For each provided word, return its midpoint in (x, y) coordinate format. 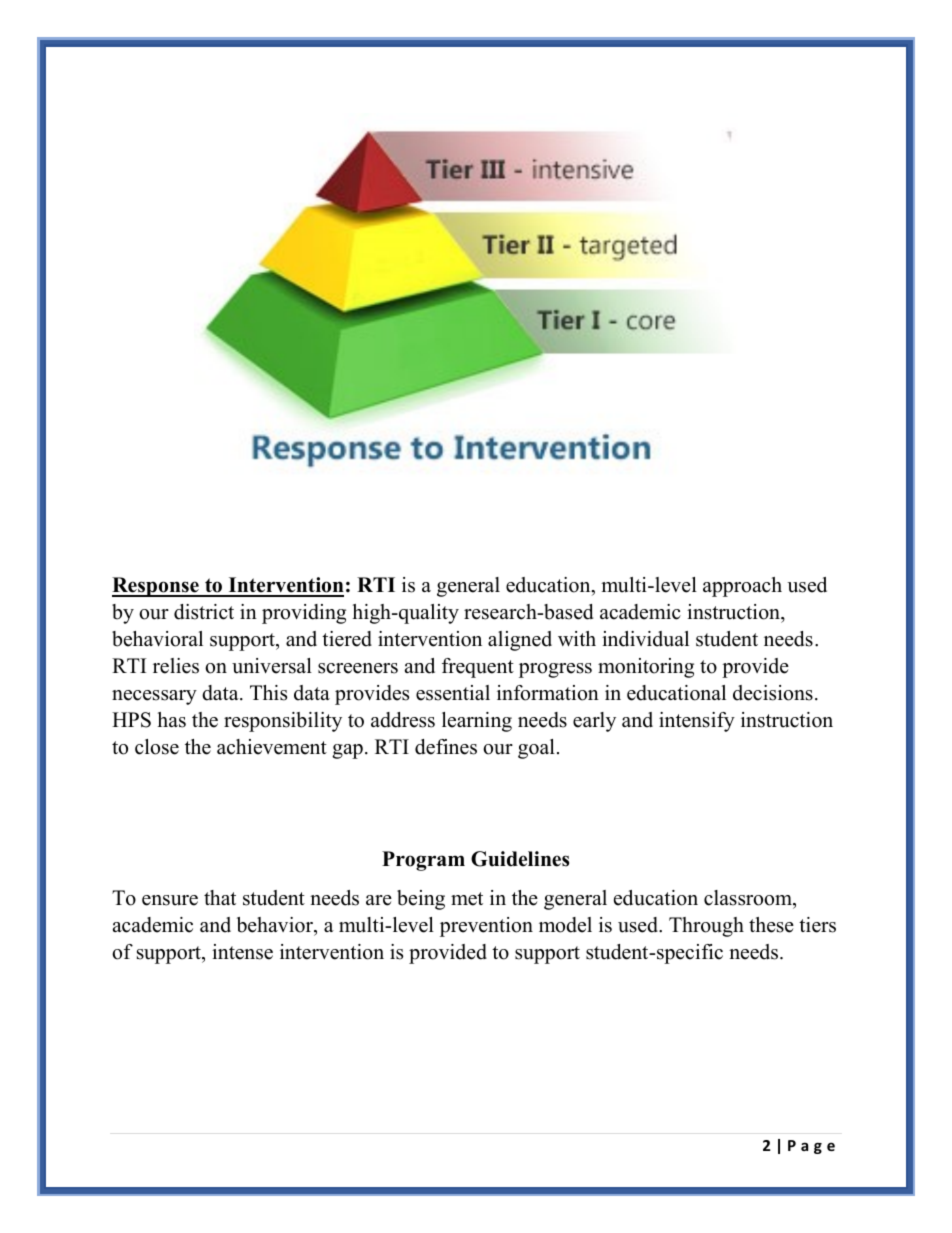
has (172, 720)
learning (477, 722)
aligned (520, 641)
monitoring (646, 668)
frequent (478, 668)
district (204, 612)
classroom (749, 898)
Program (423, 861)
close (157, 747)
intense (242, 952)
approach (742, 587)
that (220, 897)
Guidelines (520, 859)
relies (176, 666)
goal (536, 749)
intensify (697, 722)
